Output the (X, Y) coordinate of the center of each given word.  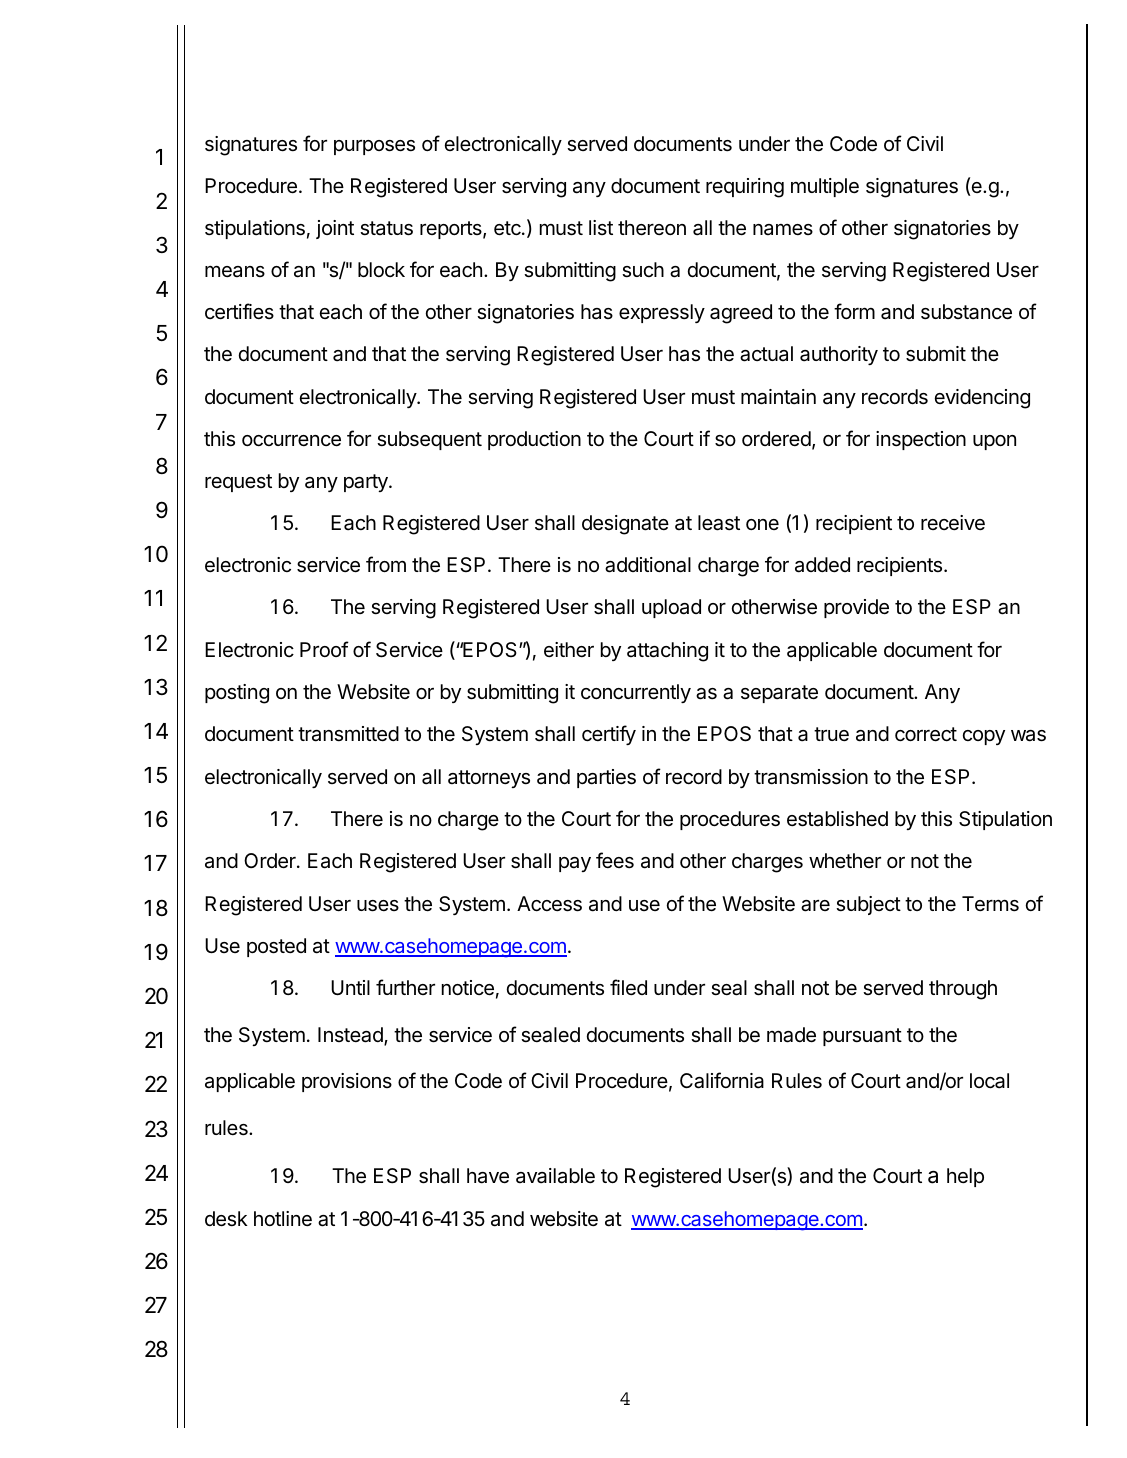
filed (628, 987)
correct (926, 734)
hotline (283, 1218)
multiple (825, 187)
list (601, 227)
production (534, 440)
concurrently (636, 693)
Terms (990, 904)
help (965, 1177)
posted (276, 947)
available (555, 1176)
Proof (324, 649)
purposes (374, 147)
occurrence (291, 441)
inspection (921, 440)
